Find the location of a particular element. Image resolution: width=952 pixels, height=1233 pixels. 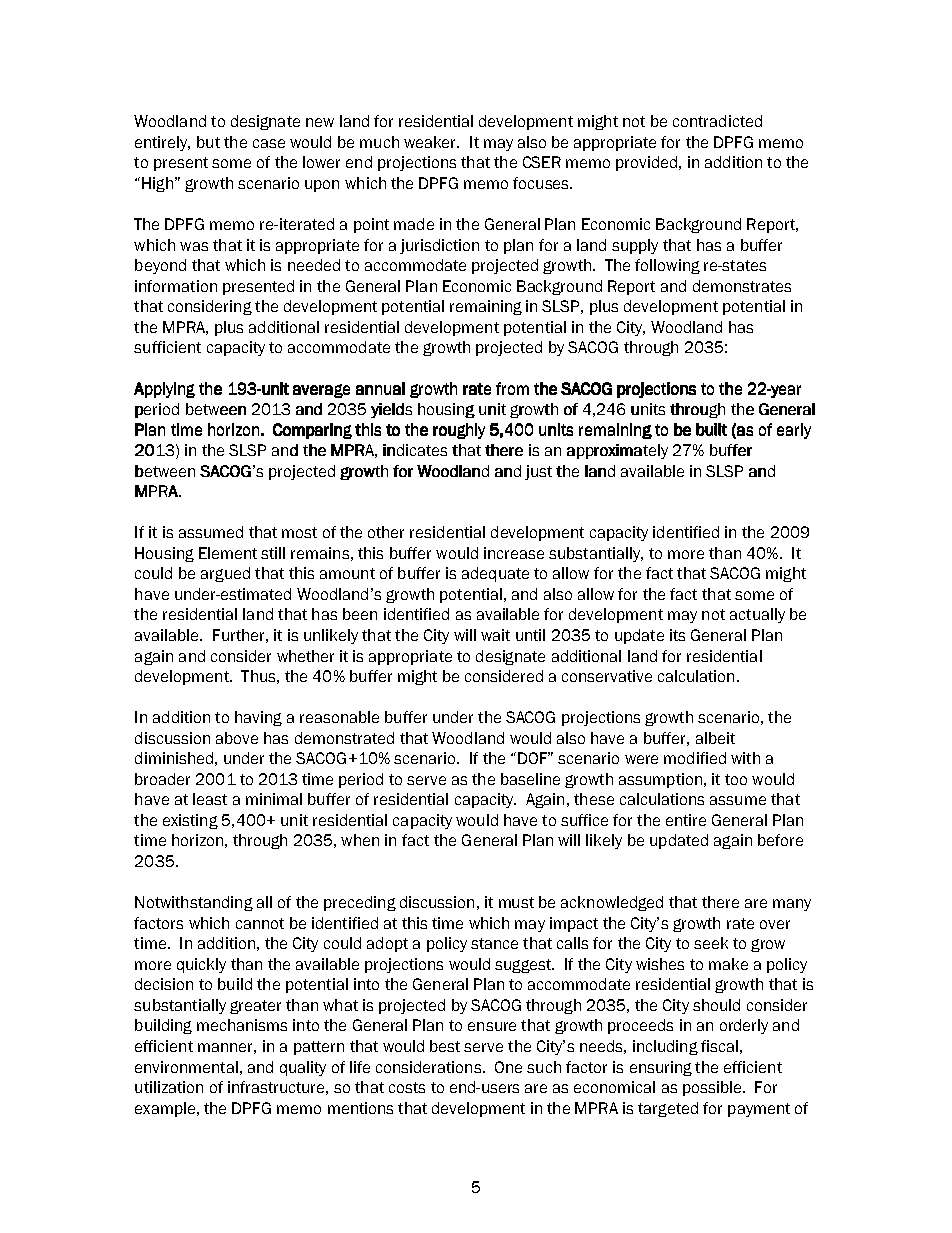

environmental is located at coordinates (186, 1067).
